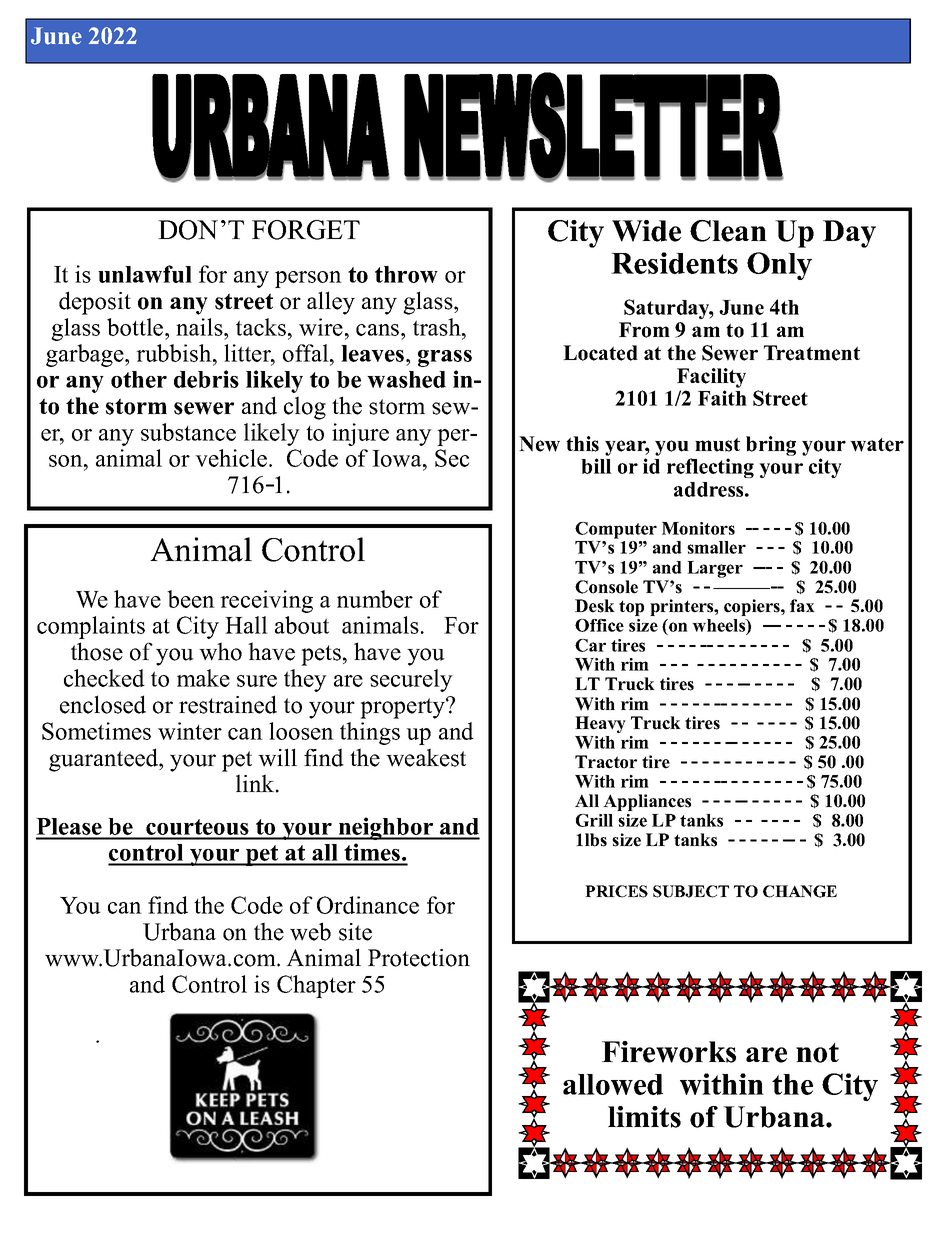 This page has height=1233, width=952. I want to click on securely, so click(411, 680).
